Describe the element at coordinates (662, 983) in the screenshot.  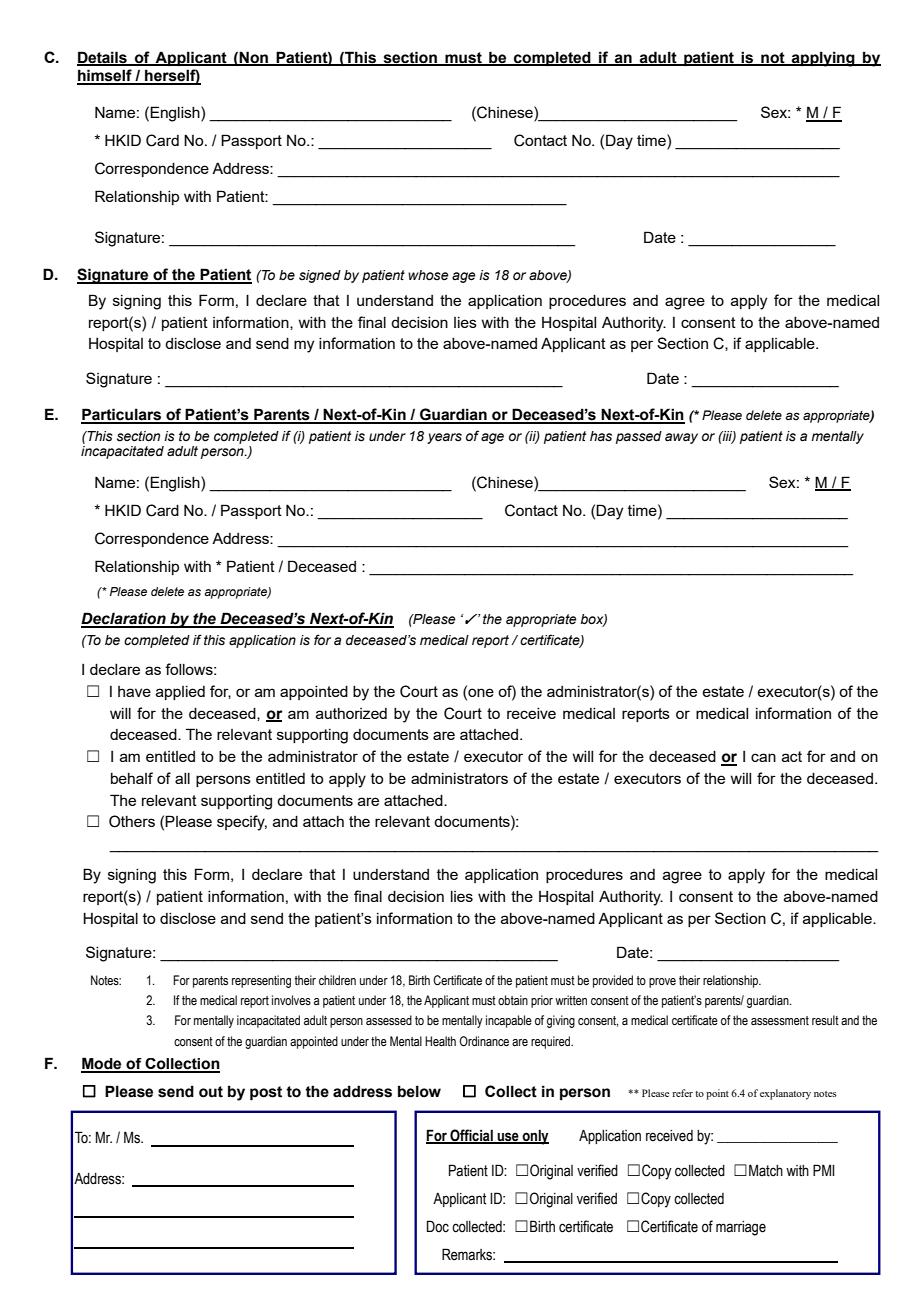
I see `prove` at that location.
